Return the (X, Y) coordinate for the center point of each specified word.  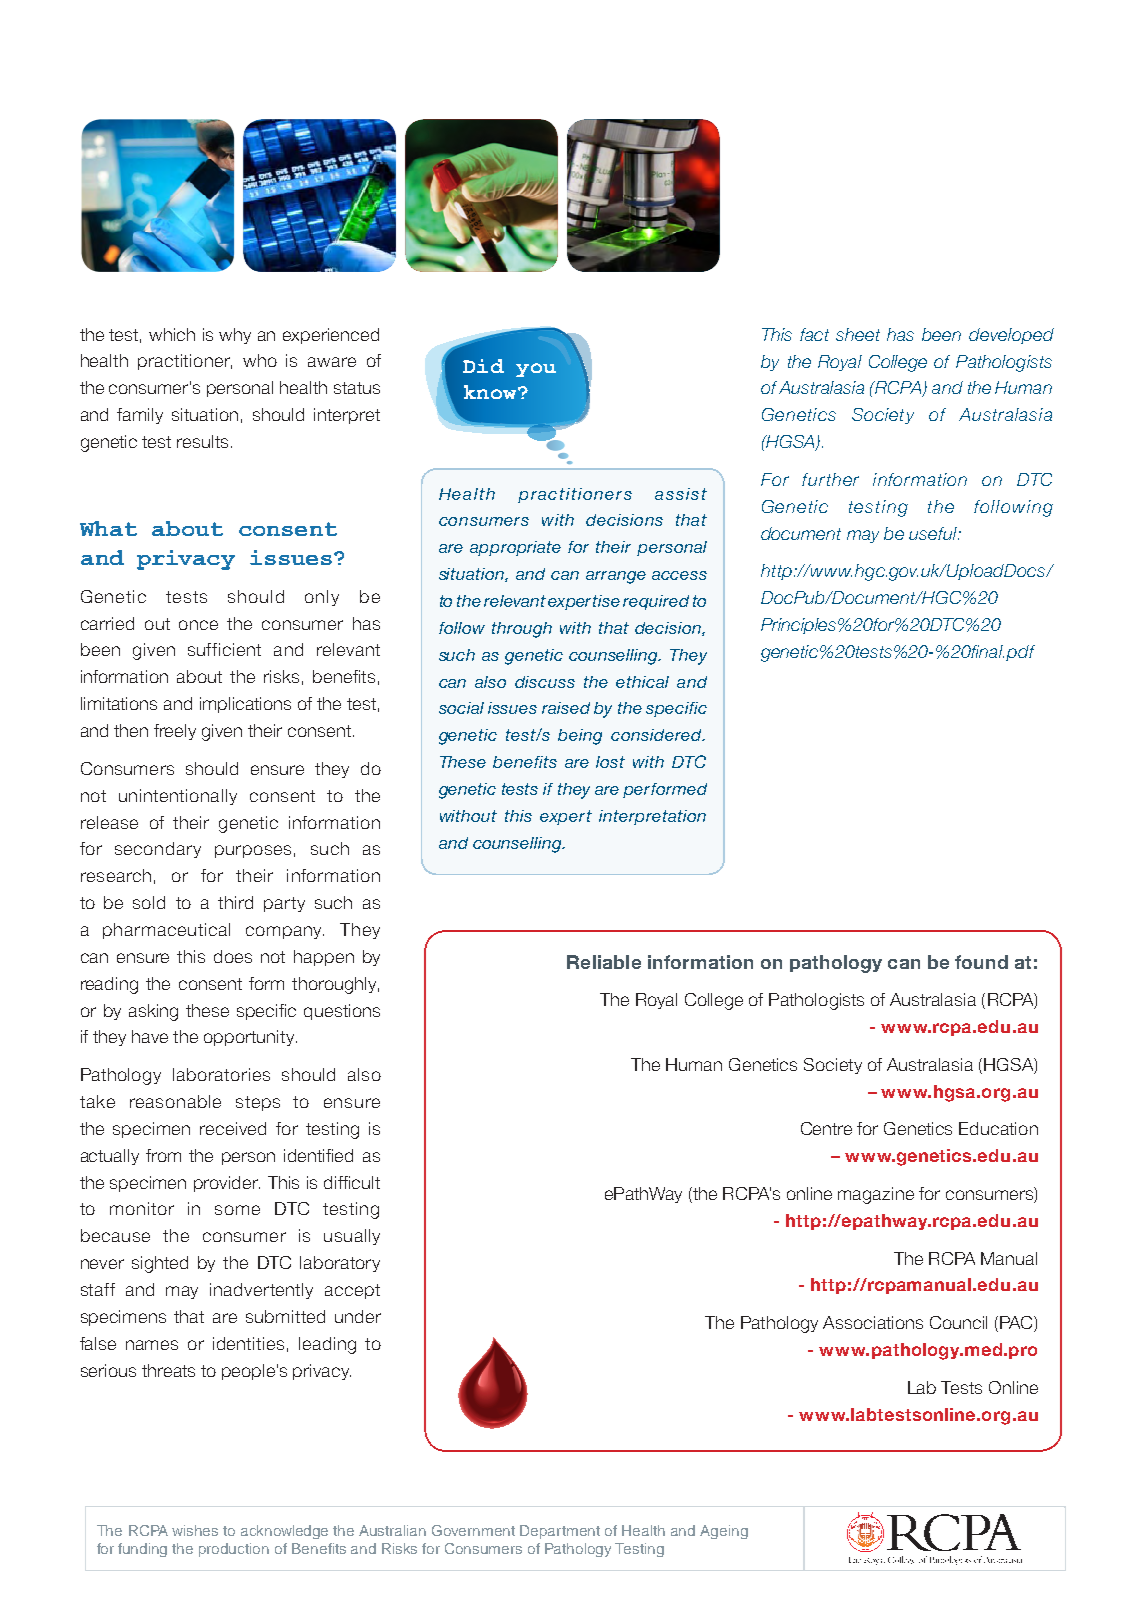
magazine (876, 1195)
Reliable (604, 962)
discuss (545, 682)
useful (934, 533)
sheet (858, 334)
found (981, 962)
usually (352, 1237)
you (536, 370)
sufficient (224, 649)
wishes (195, 1530)
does (233, 956)
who (260, 360)
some (237, 1210)
